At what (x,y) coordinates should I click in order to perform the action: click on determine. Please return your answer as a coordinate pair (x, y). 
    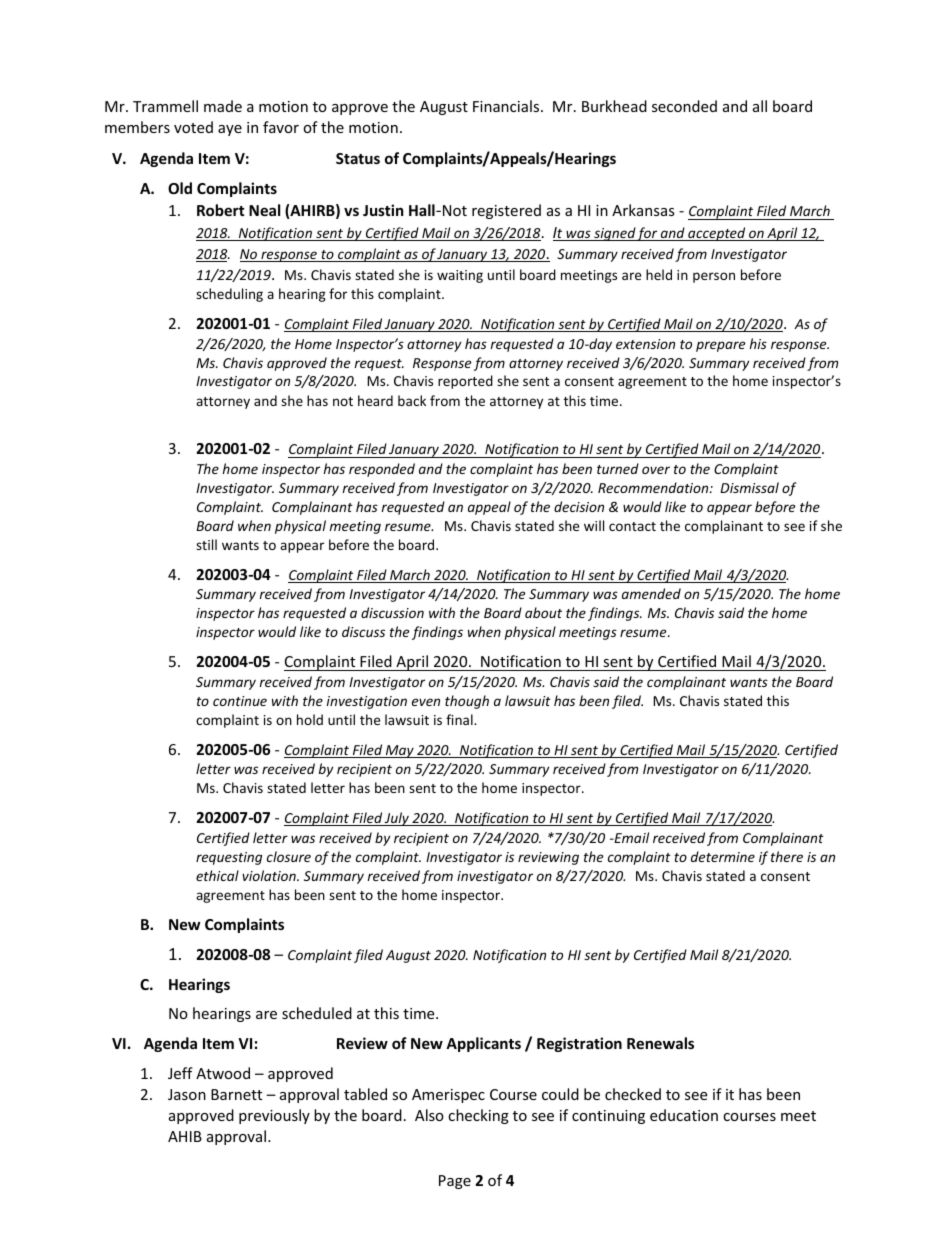
    Looking at the image, I should click on (723, 856).
